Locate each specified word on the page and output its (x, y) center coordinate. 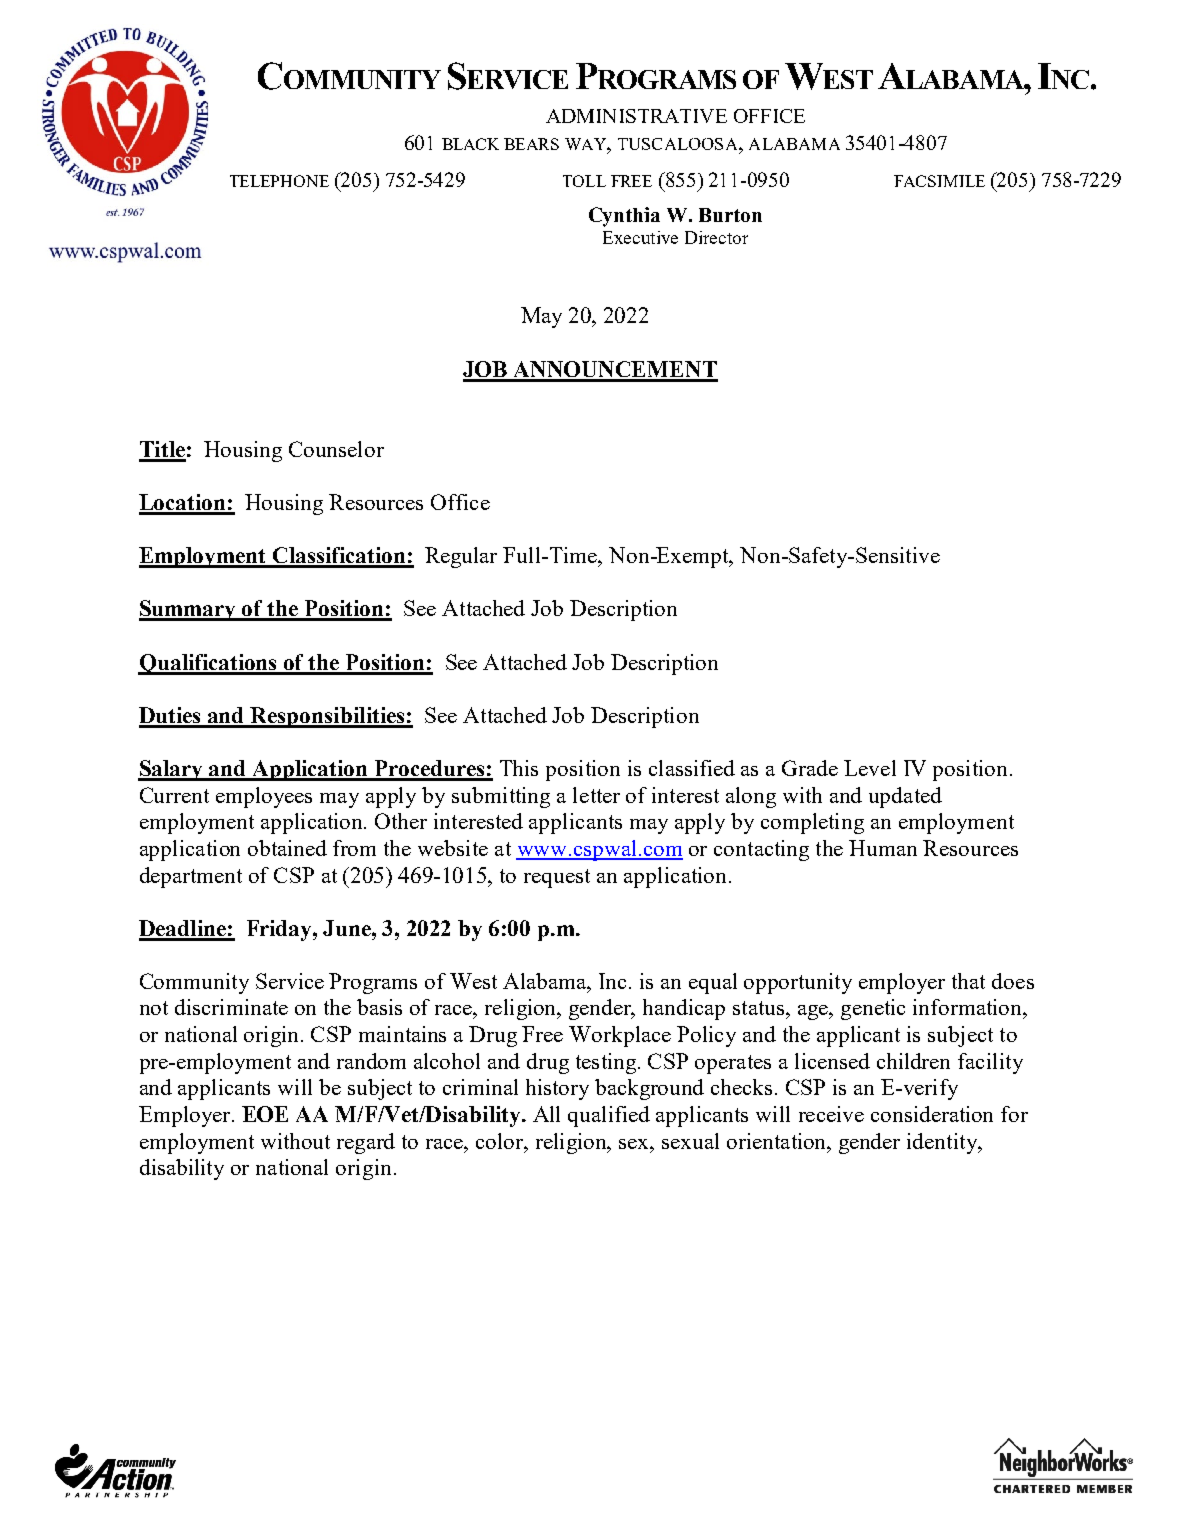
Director (716, 237)
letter (596, 795)
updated (905, 797)
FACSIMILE (939, 181)
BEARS (531, 144)
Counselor (336, 449)
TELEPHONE (279, 181)
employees (264, 797)
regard (366, 1143)
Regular (461, 557)
